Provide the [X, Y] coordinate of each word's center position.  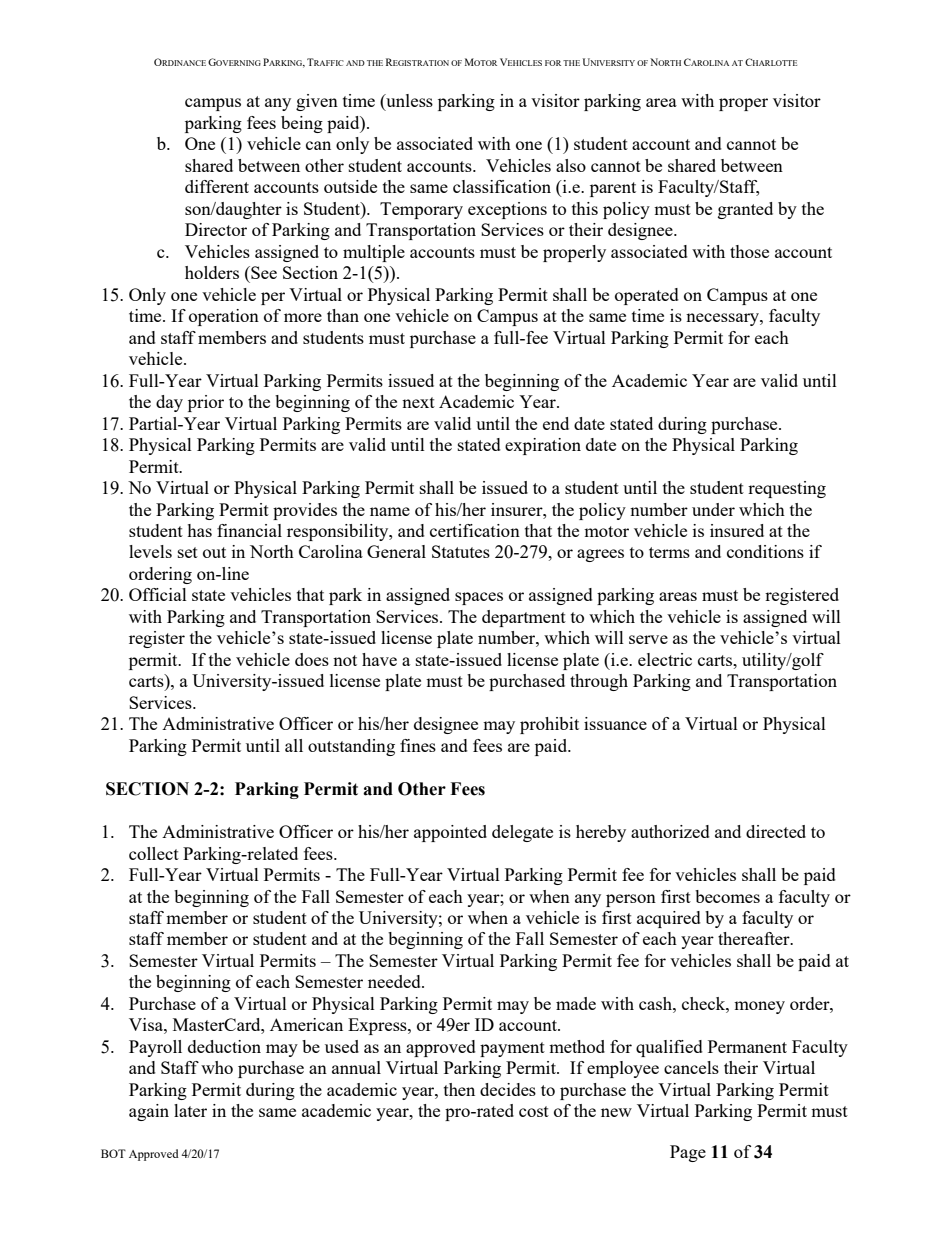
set [188, 552]
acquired [669, 919]
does [312, 659]
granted [745, 210]
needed [395, 981]
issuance [615, 723]
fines [418, 745]
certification [475, 530]
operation [224, 317]
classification [502, 186]
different [217, 186]
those [749, 251]
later [190, 1110]
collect [154, 853]
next [418, 402]
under [713, 509]
